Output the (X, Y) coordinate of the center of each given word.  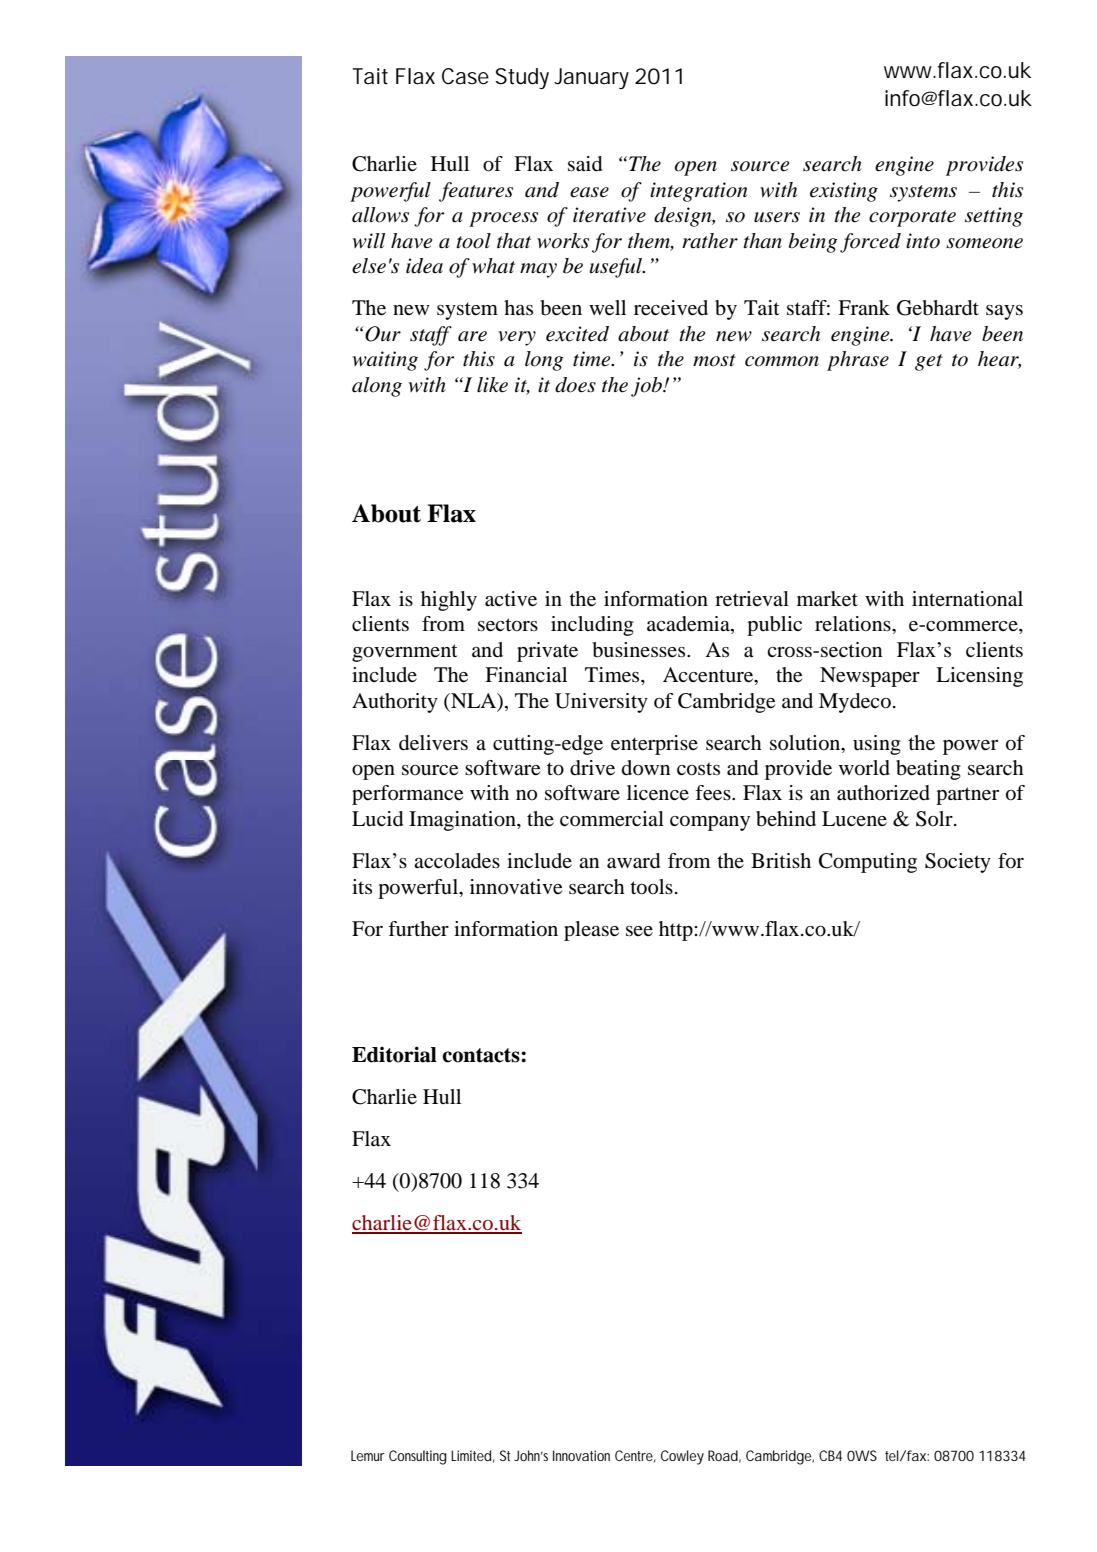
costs (698, 769)
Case (465, 76)
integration (698, 192)
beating (928, 770)
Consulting (418, 1457)
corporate (912, 218)
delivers (433, 743)
